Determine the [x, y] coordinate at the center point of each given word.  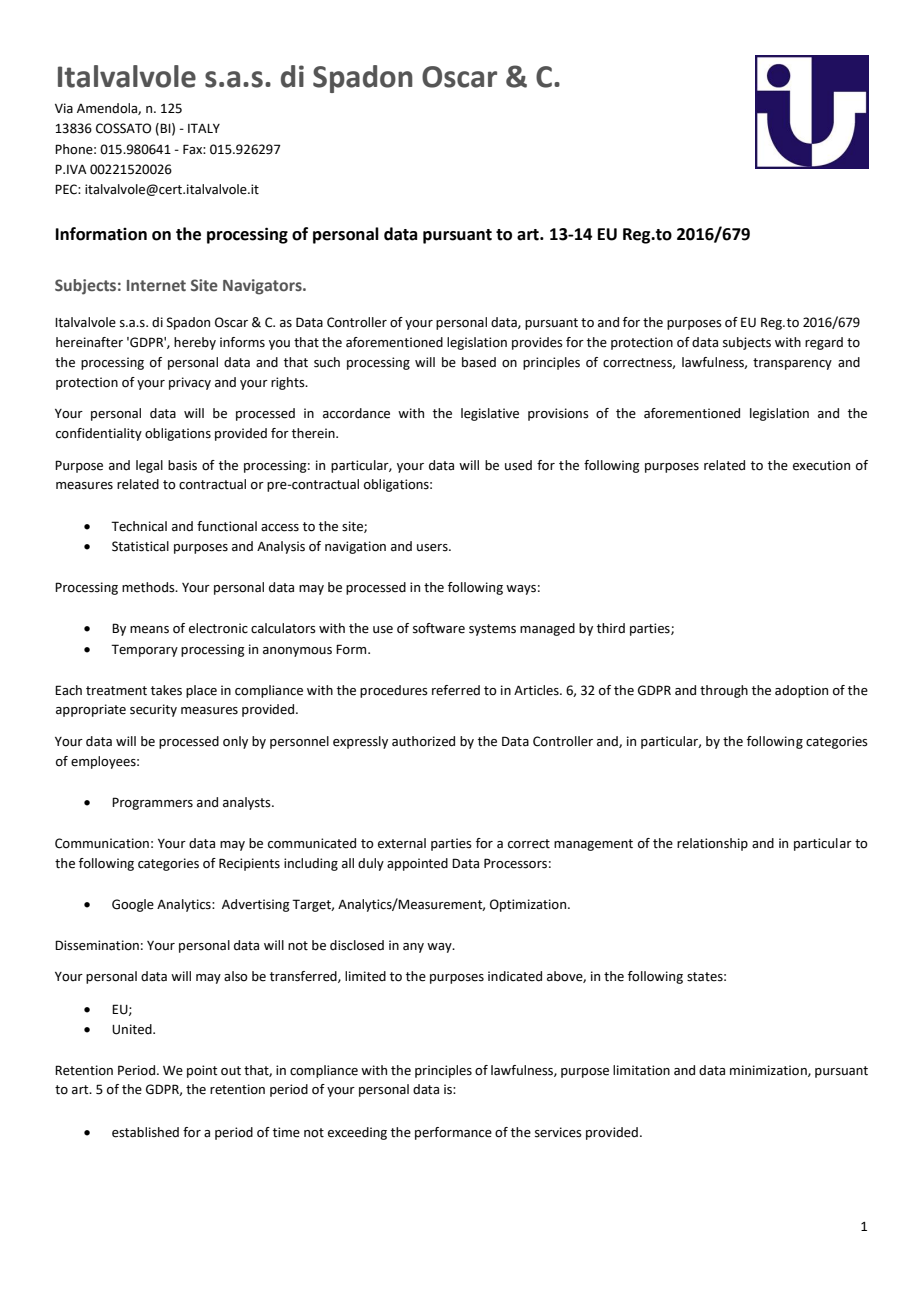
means [149, 630]
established [145, 1132]
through [724, 691]
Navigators [263, 287]
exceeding [357, 1133]
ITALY [204, 128]
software [439, 628]
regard [824, 343]
